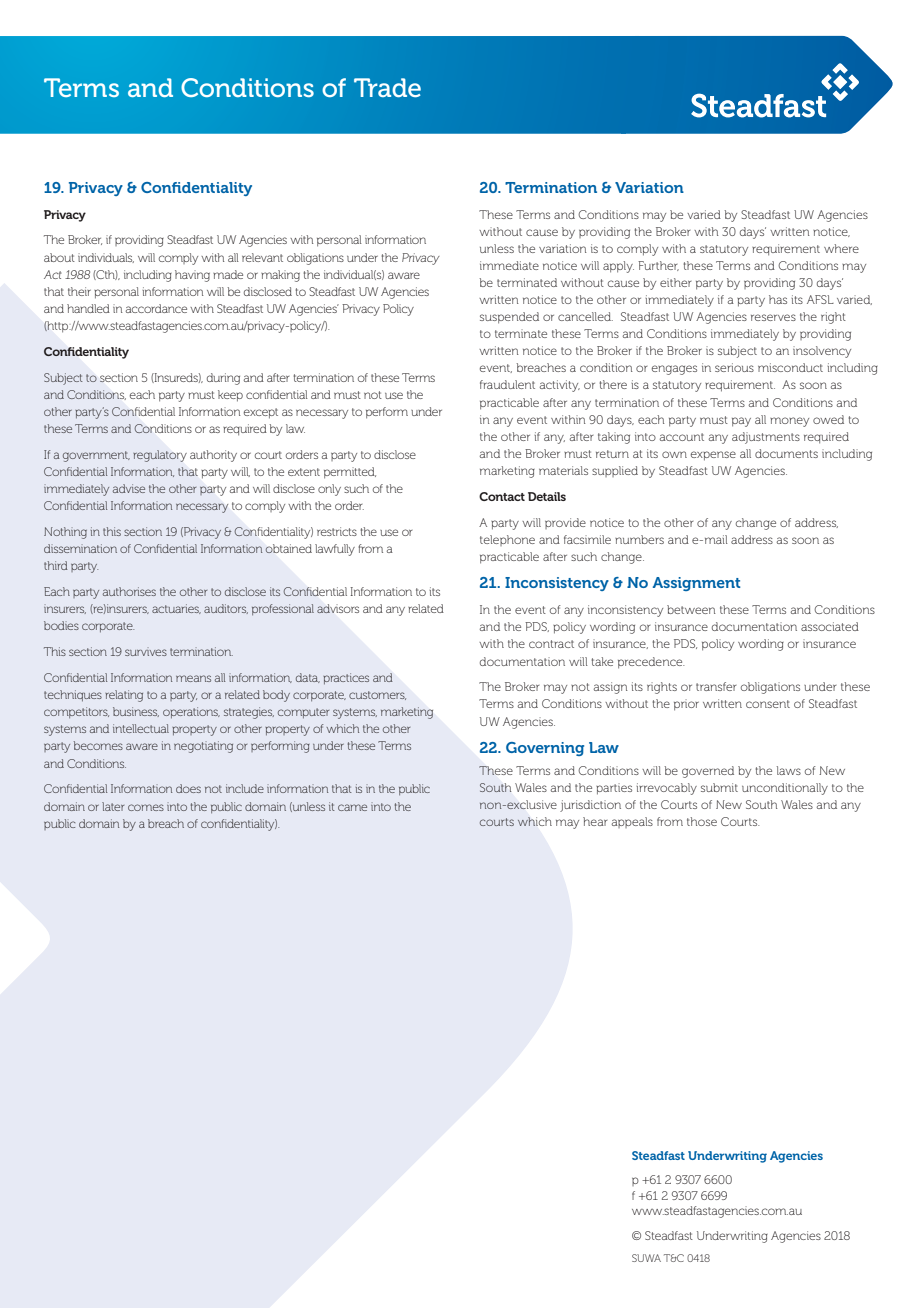 This screenshot has height=1308, width=924. What do you see at coordinates (156, 308) in the screenshot?
I see `accordance` at bounding box center [156, 308].
